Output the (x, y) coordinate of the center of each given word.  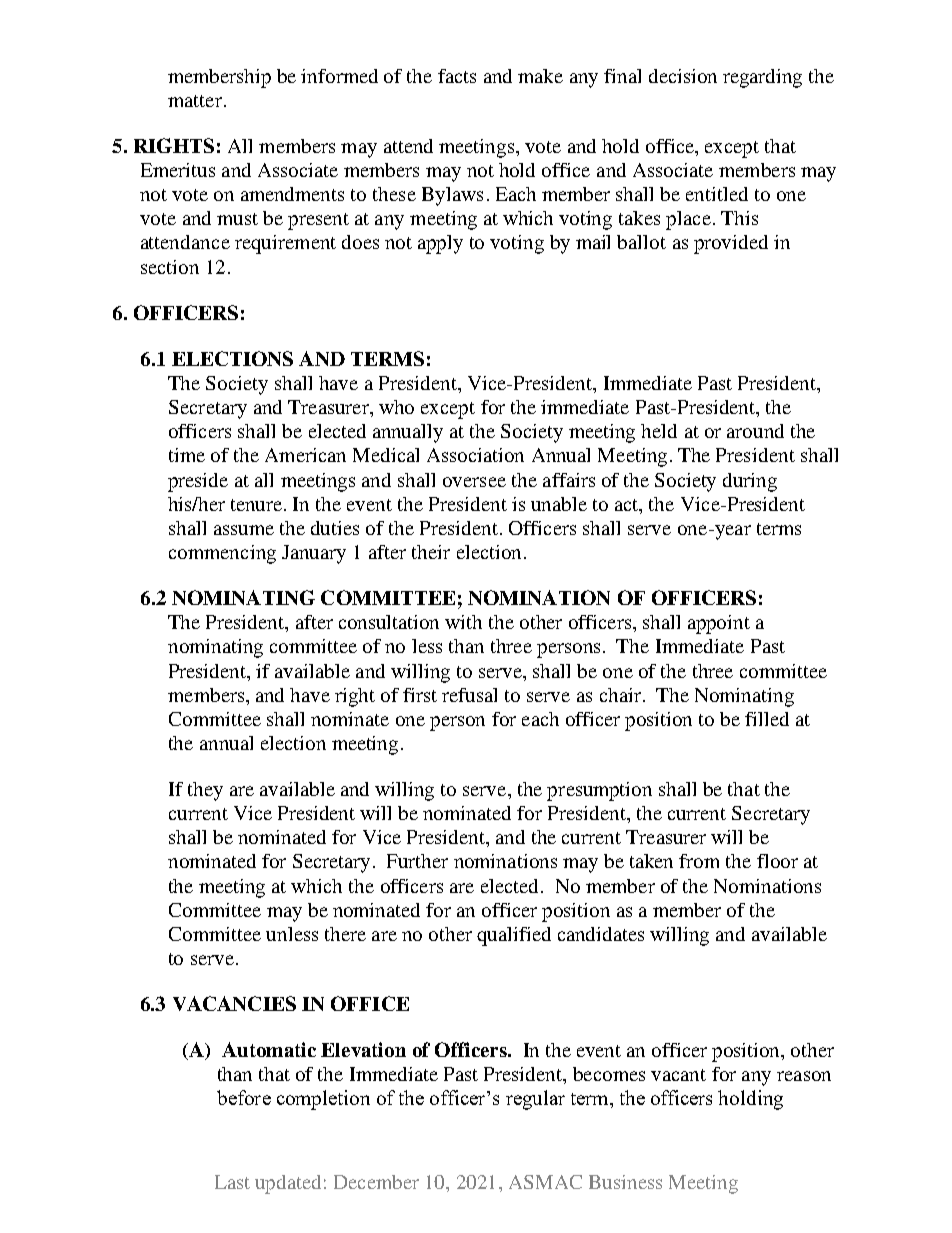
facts (457, 76)
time (187, 455)
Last (232, 1182)
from (699, 861)
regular (535, 1100)
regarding (762, 78)
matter (195, 101)
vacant (678, 1075)
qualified (514, 936)
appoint (719, 624)
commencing (222, 554)
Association (475, 455)
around (755, 431)
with (463, 622)
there (345, 934)
